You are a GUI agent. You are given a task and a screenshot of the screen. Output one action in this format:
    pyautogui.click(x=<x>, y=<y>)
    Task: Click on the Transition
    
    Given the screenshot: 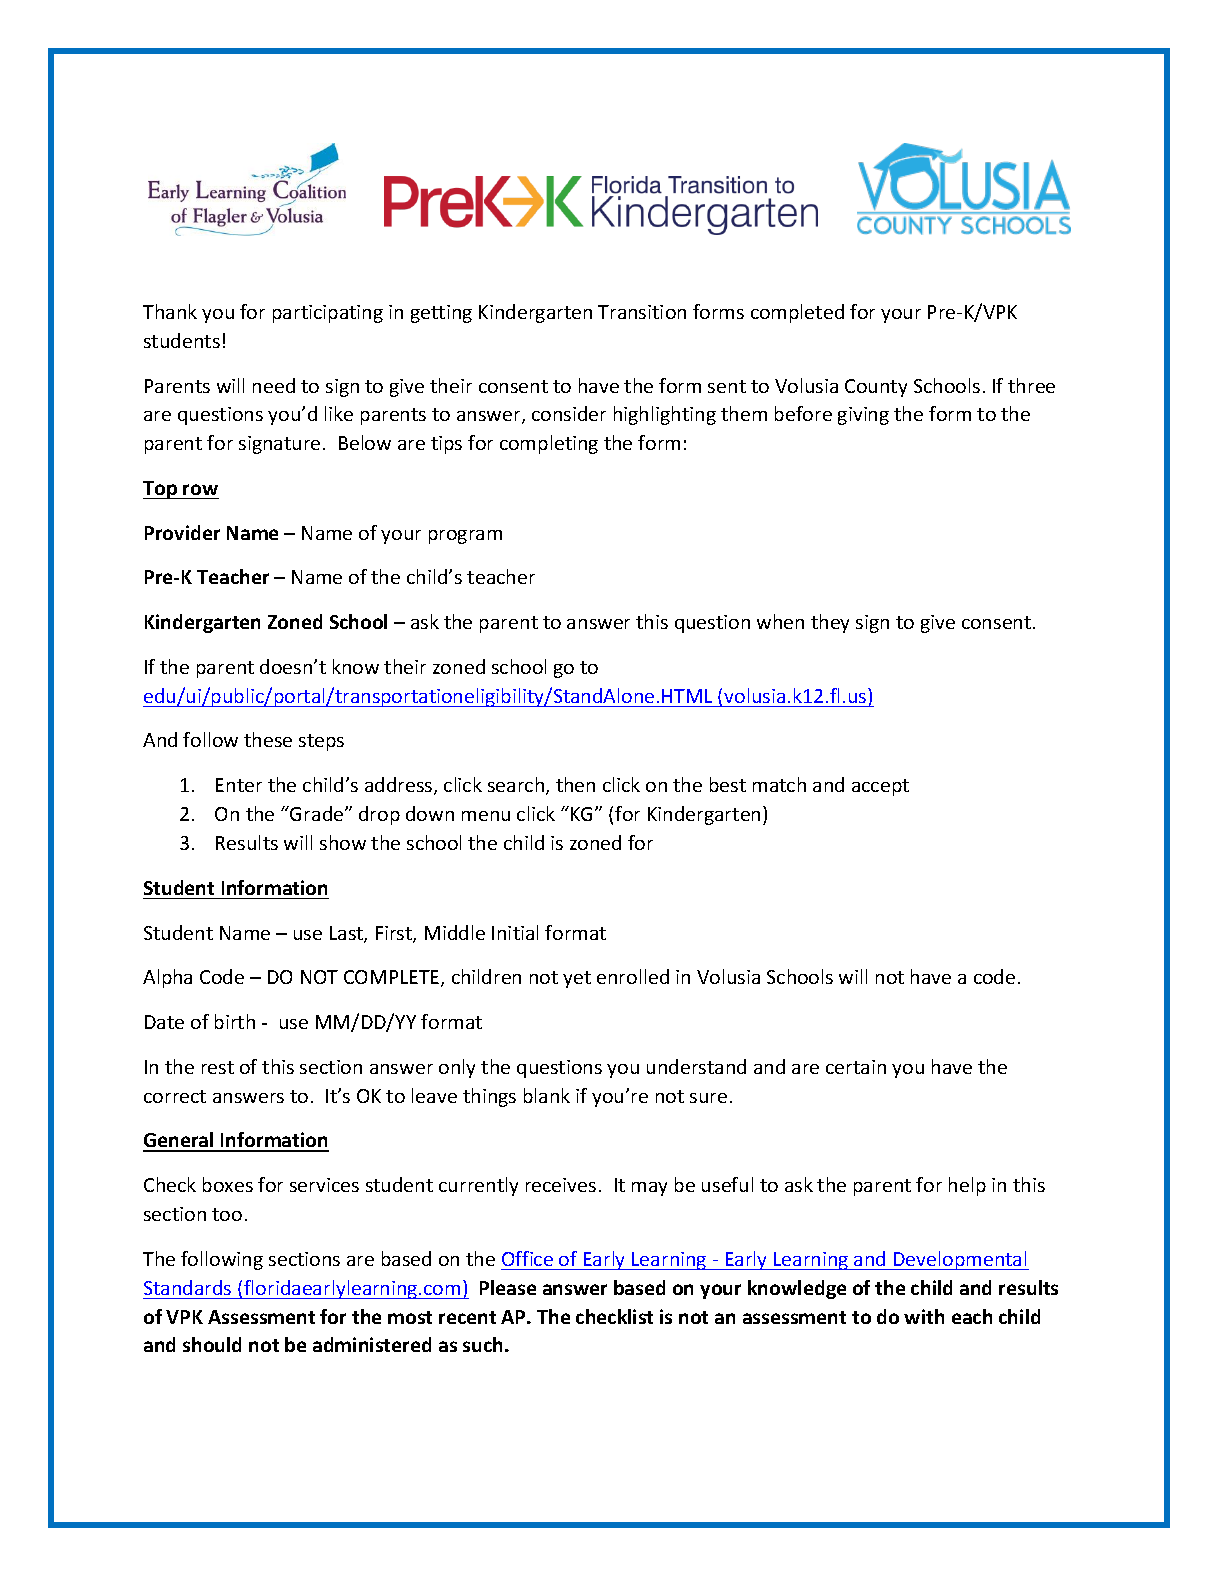 What is the action you would take?
    pyautogui.click(x=642, y=312)
